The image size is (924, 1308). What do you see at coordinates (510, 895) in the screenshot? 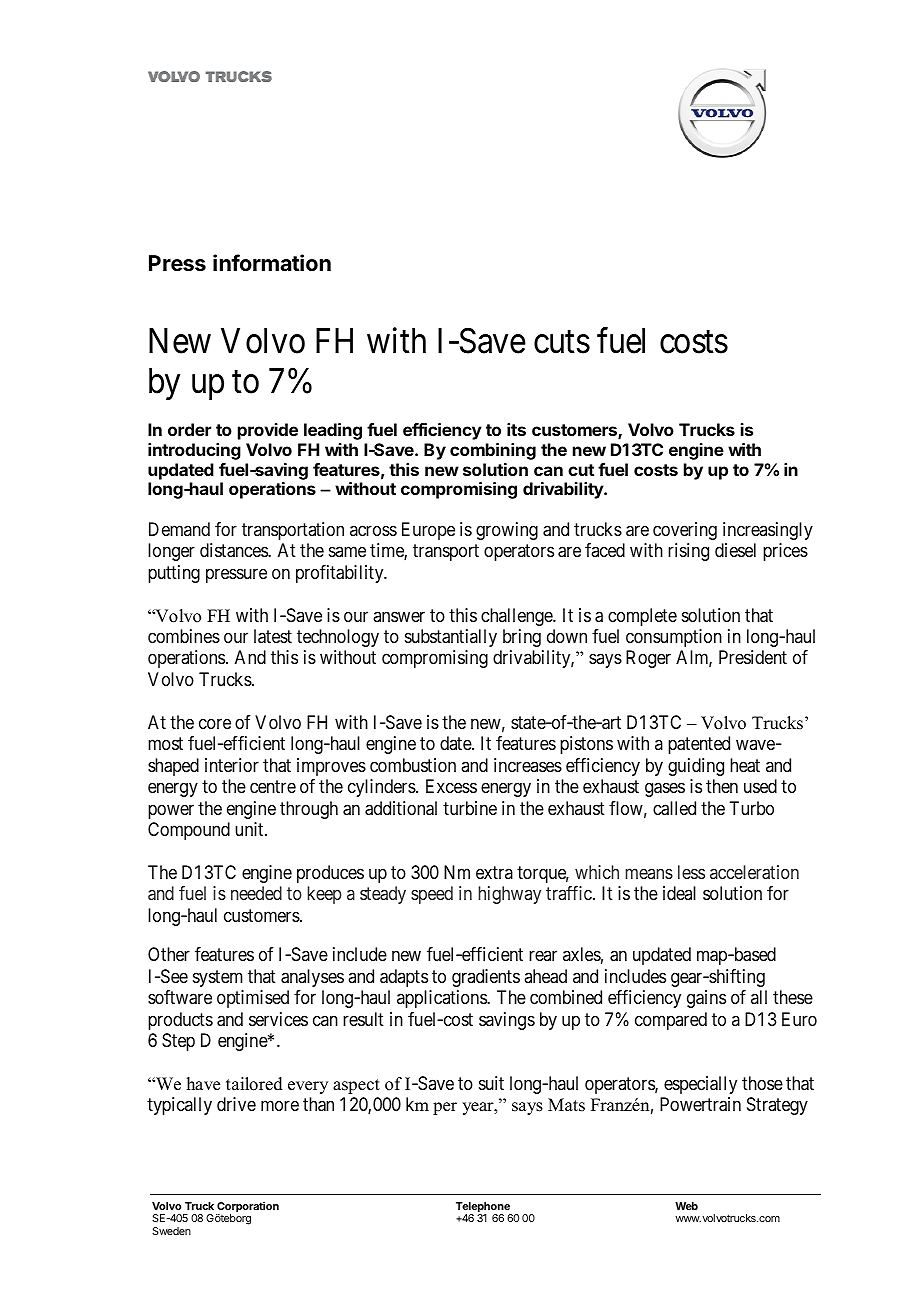
I see `highway` at bounding box center [510, 895].
